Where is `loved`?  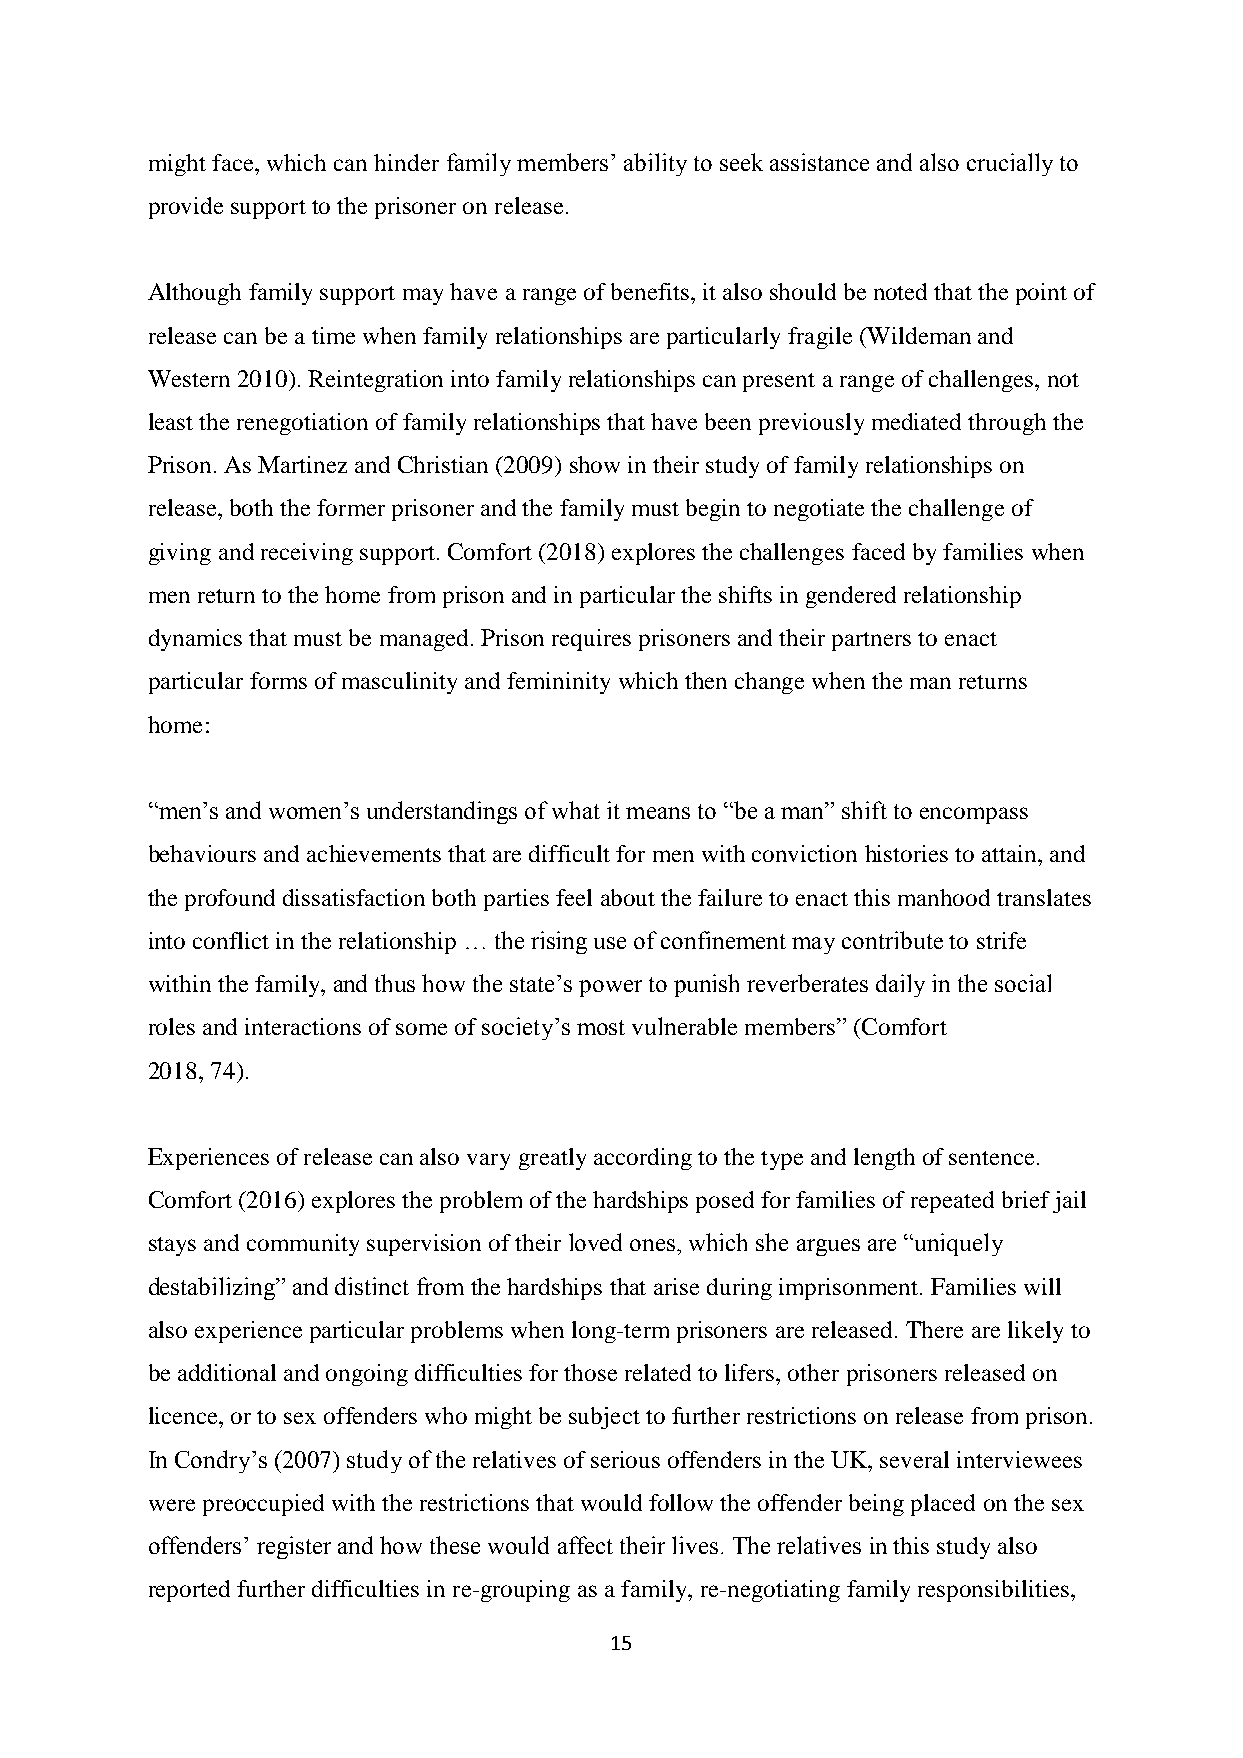
loved is located at coordinates (595, 1242).
